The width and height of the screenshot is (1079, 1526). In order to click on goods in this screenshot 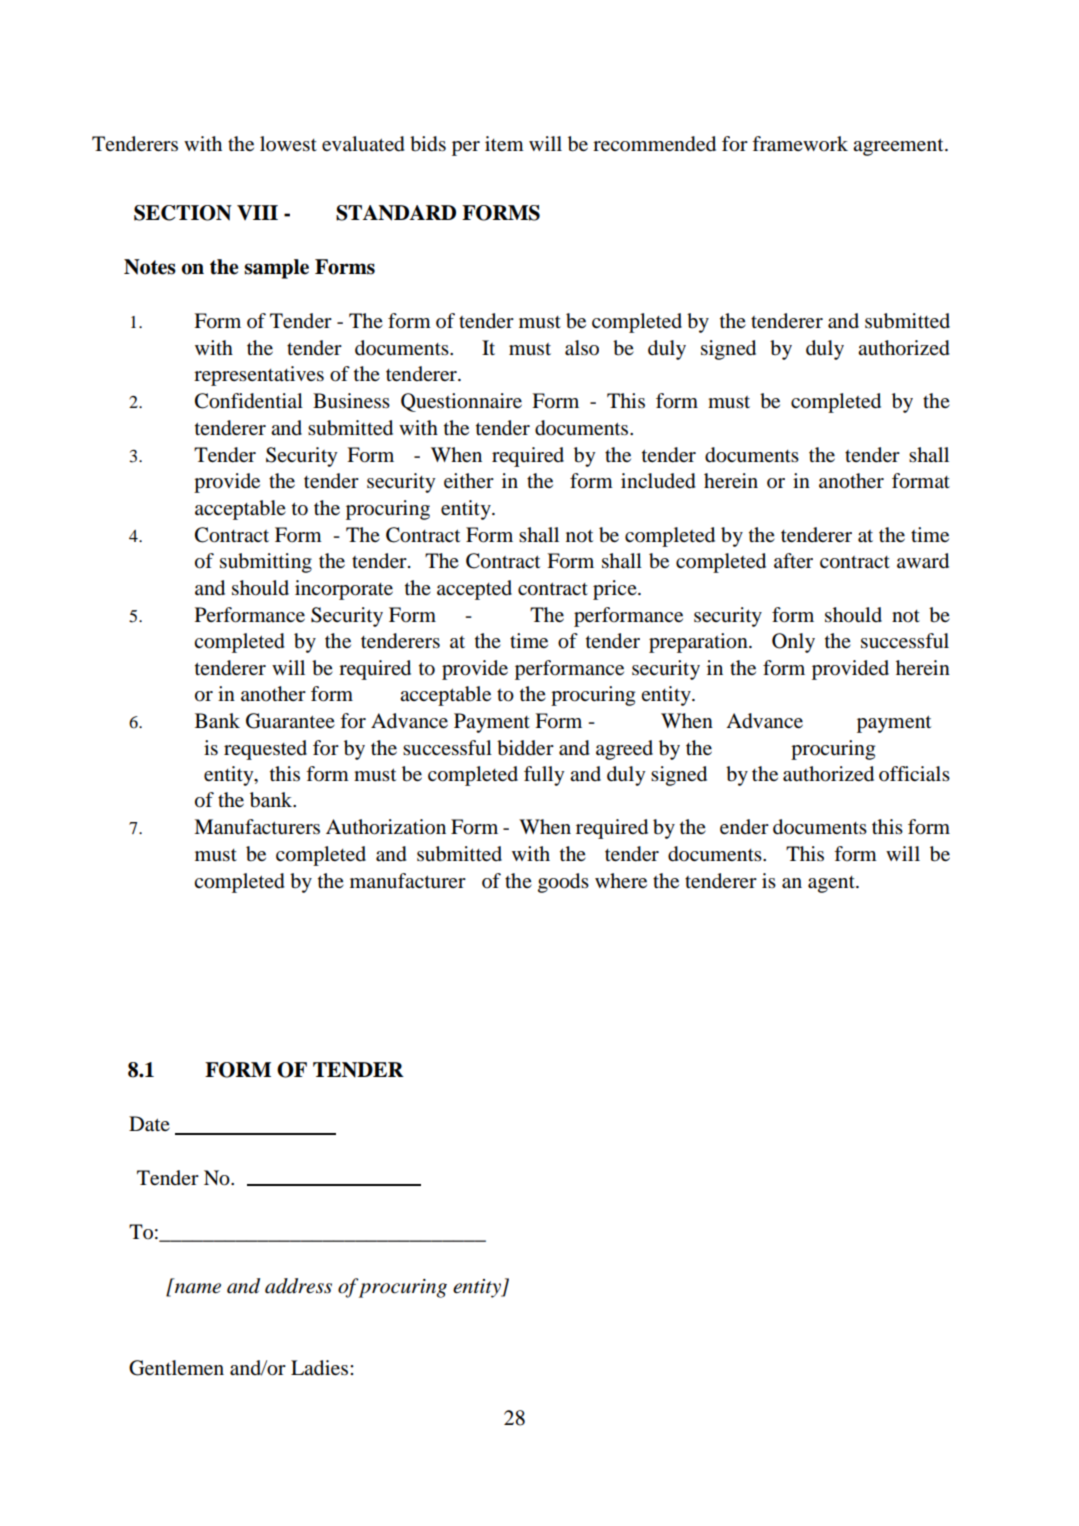, I will do `click(563, 883)`.
